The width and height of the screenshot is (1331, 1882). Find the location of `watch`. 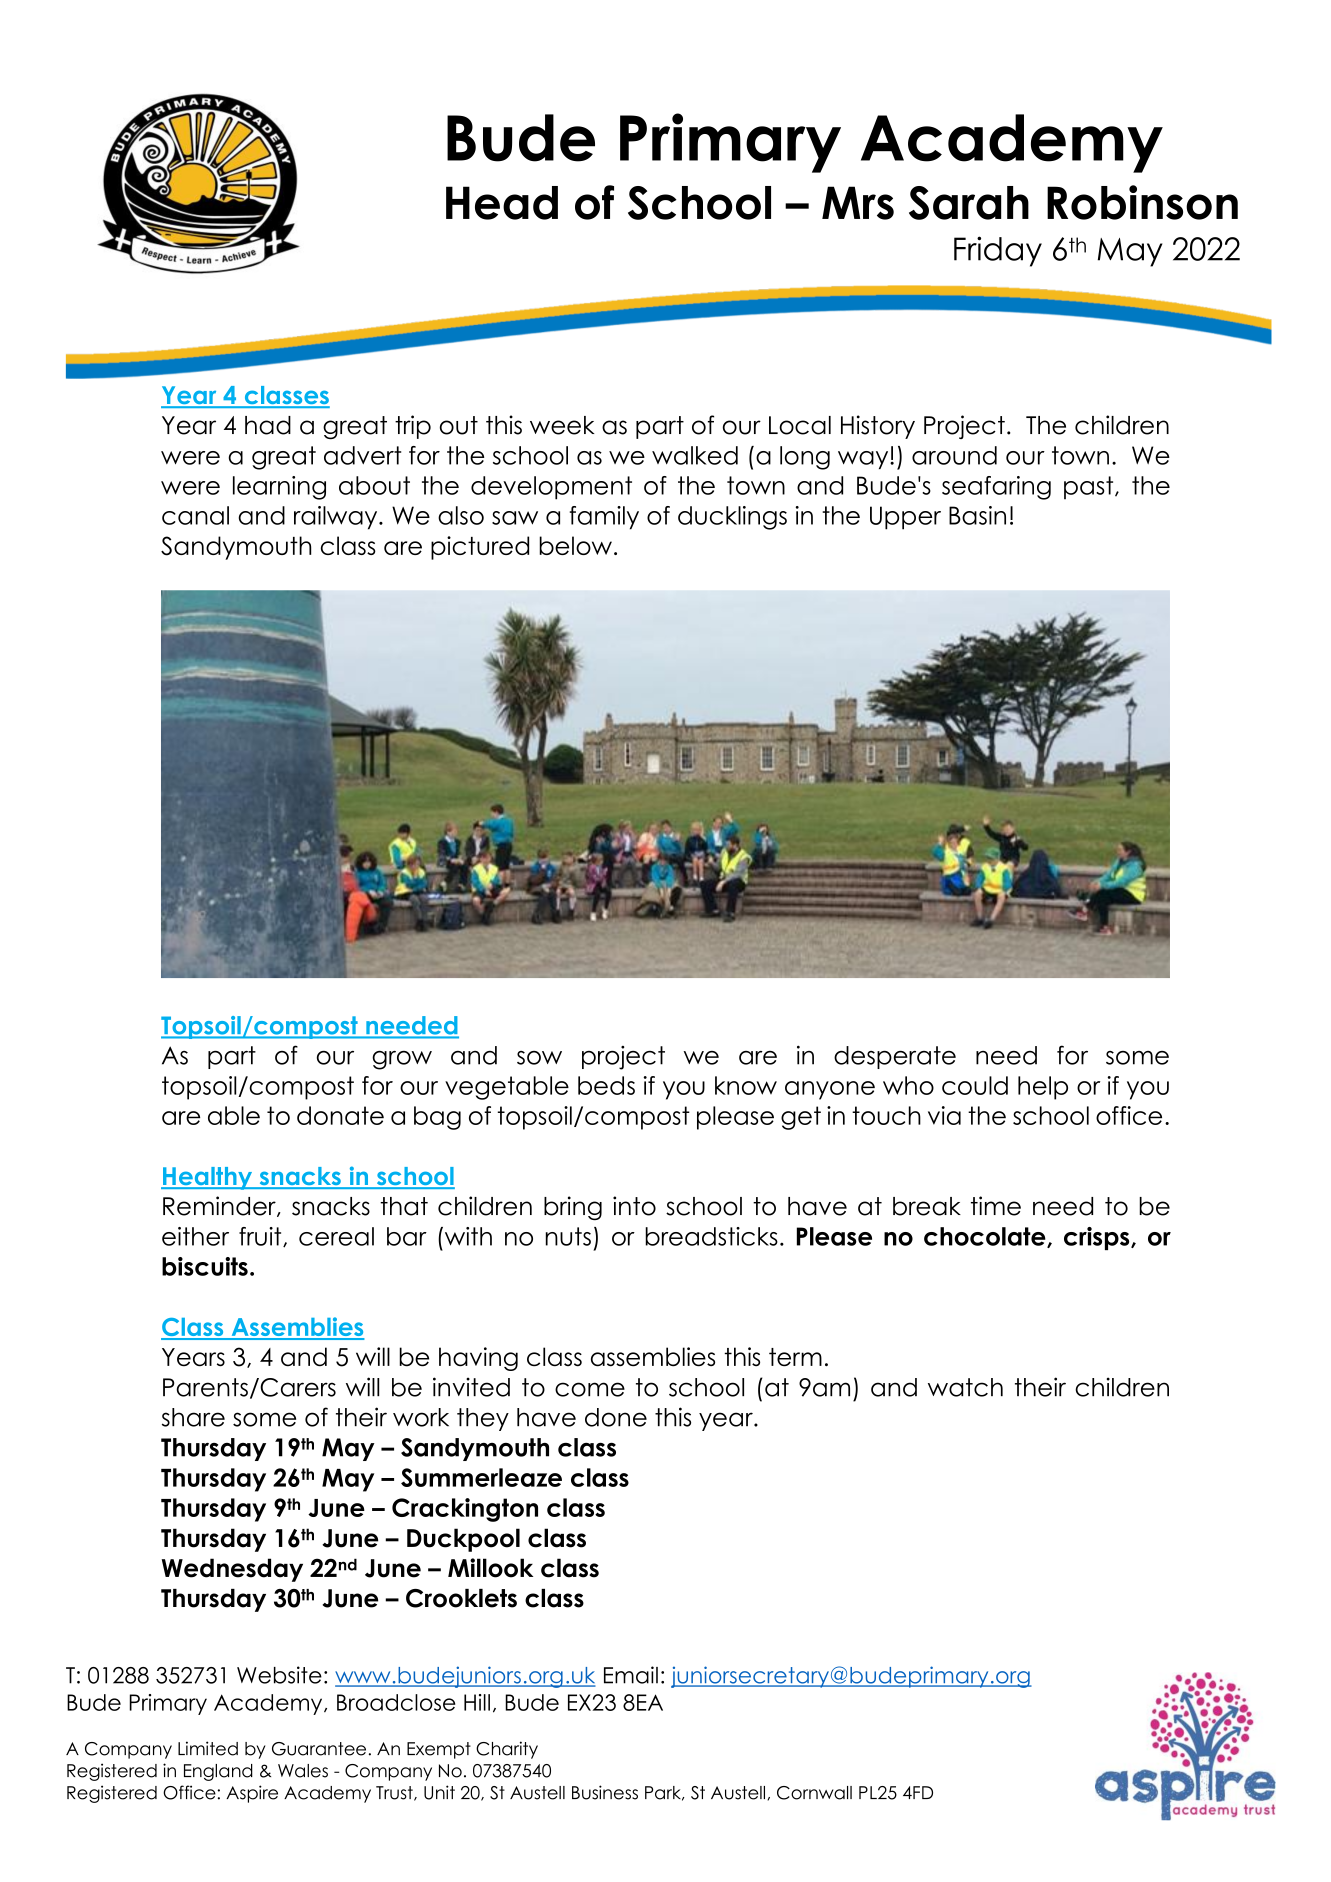

watch is located at coordinates (965, 1387).
